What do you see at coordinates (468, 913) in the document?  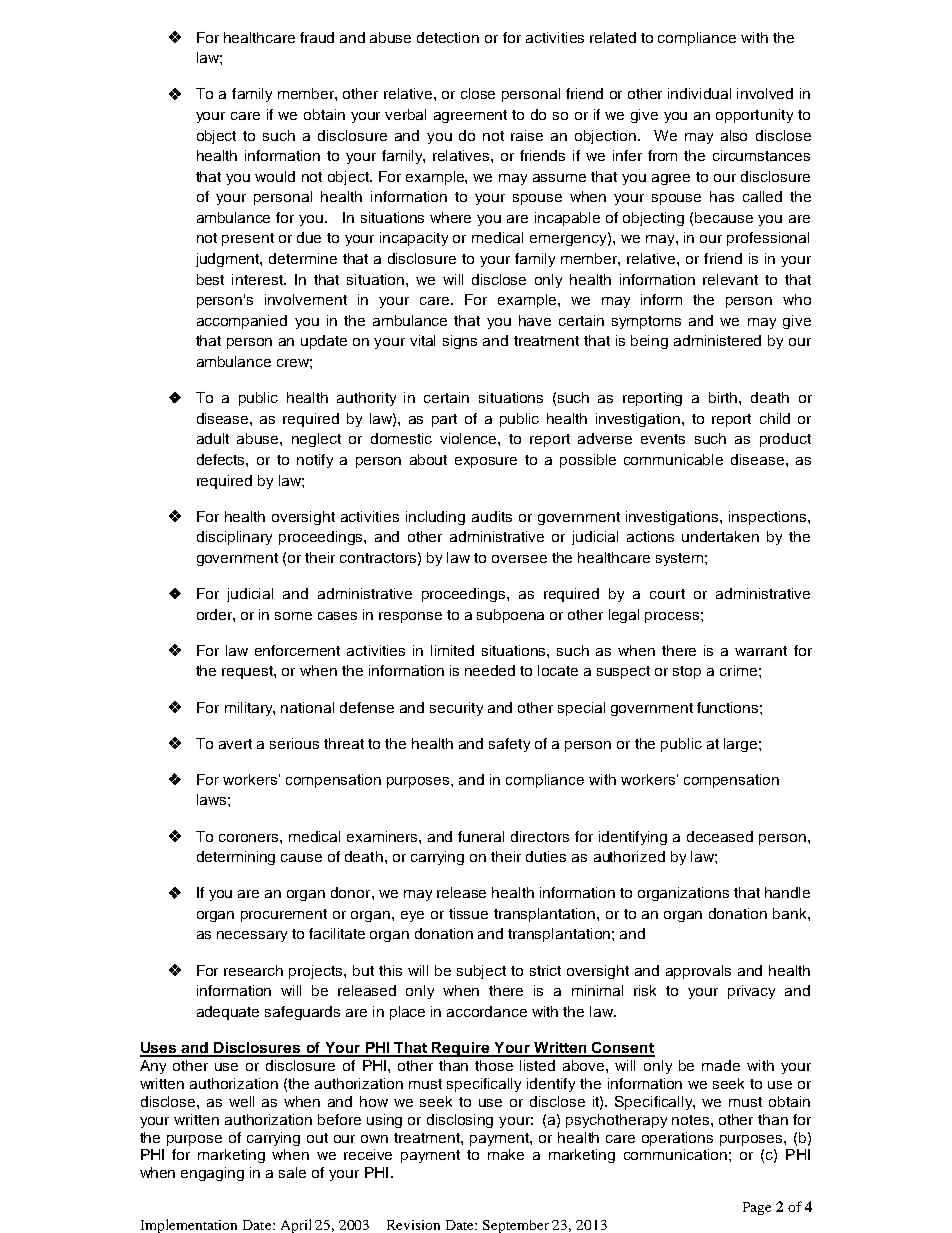 I see `tissue` at bounding box center [468, 913].
